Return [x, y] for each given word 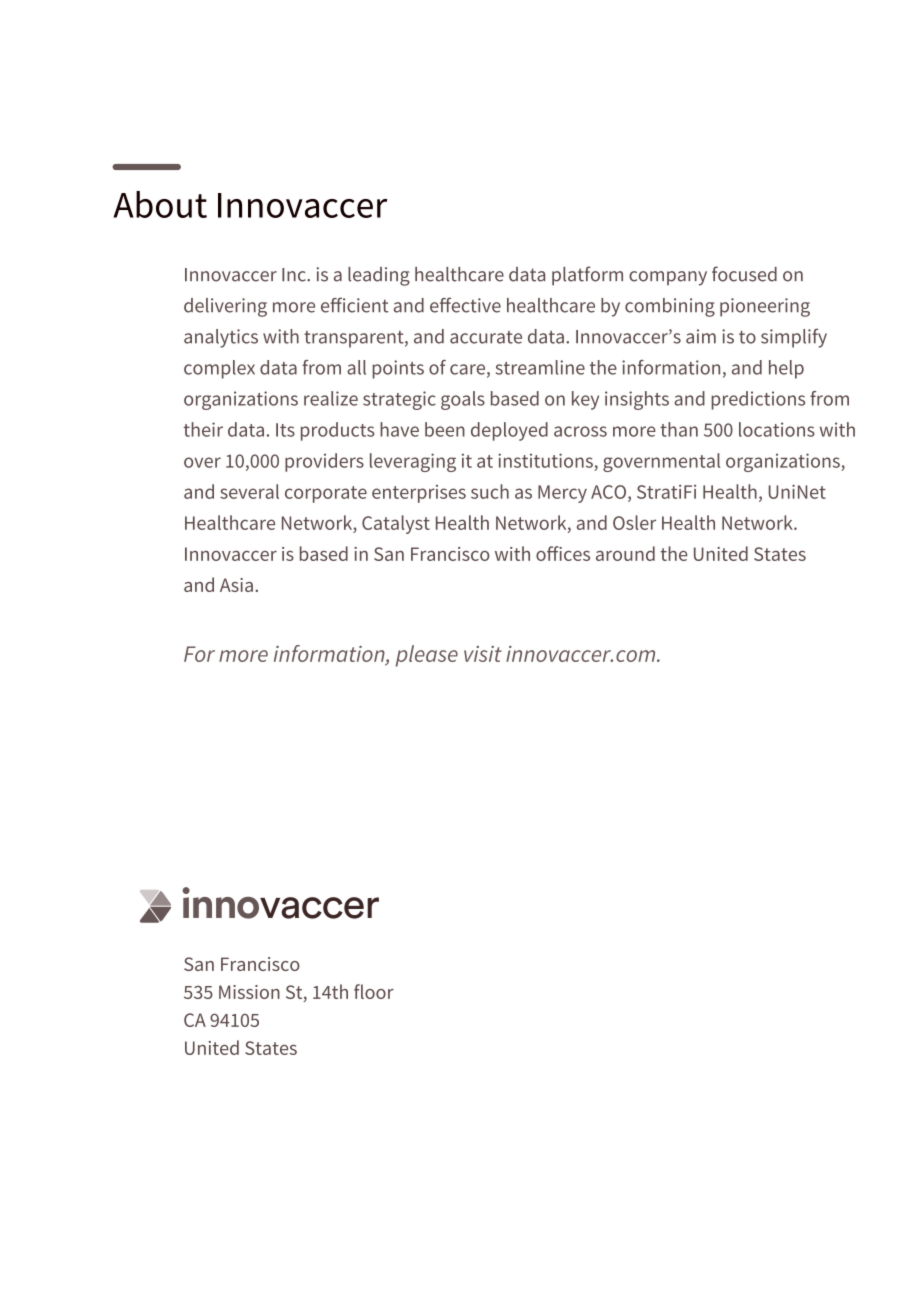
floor [374, 991]
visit [483, 654]
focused [744, 274]
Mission [249, 992]
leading [379, 276]
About [160, 204]
